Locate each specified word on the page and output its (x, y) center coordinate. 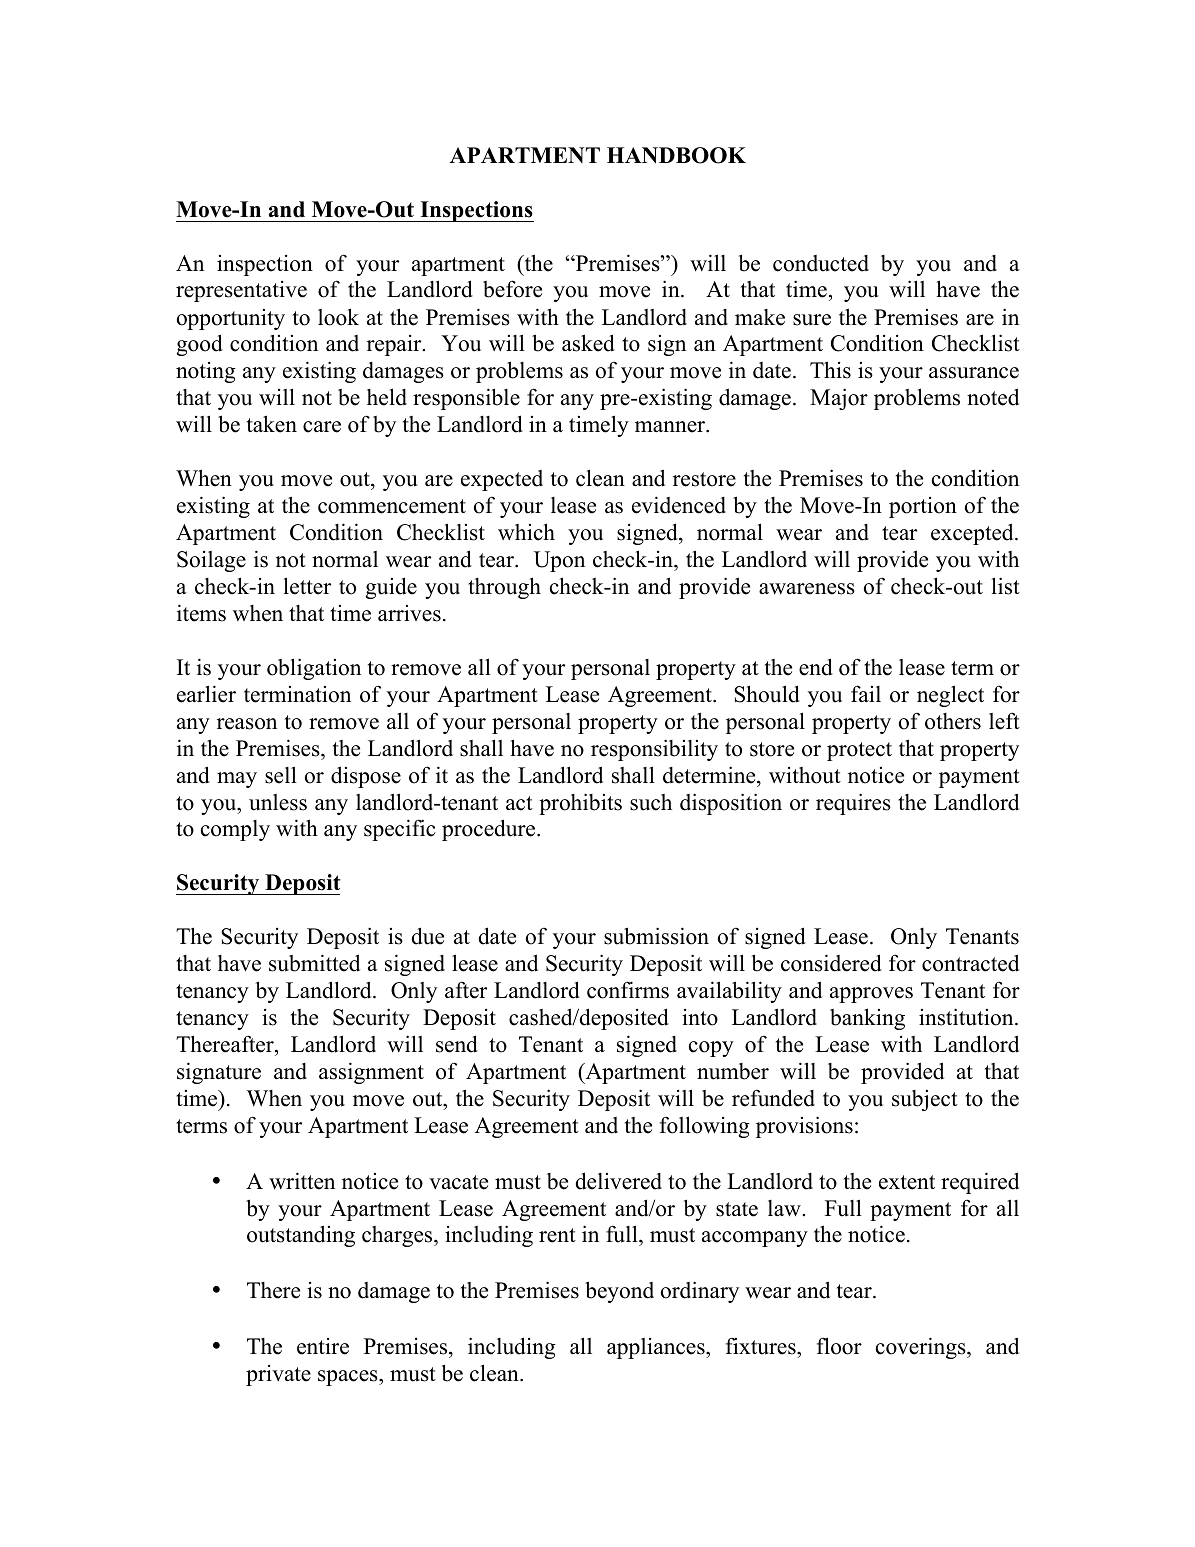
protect (859, 751)
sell (281, 775)
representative (241, 291)
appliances (657, 1348)
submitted (314, 963)
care (322, 427)
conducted (821, 263)
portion (923, 507)
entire (323, 1346)
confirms (628, 990)
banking (867, 1019)
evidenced (679, 505)
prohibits (580, 804)
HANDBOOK (676, 155)
